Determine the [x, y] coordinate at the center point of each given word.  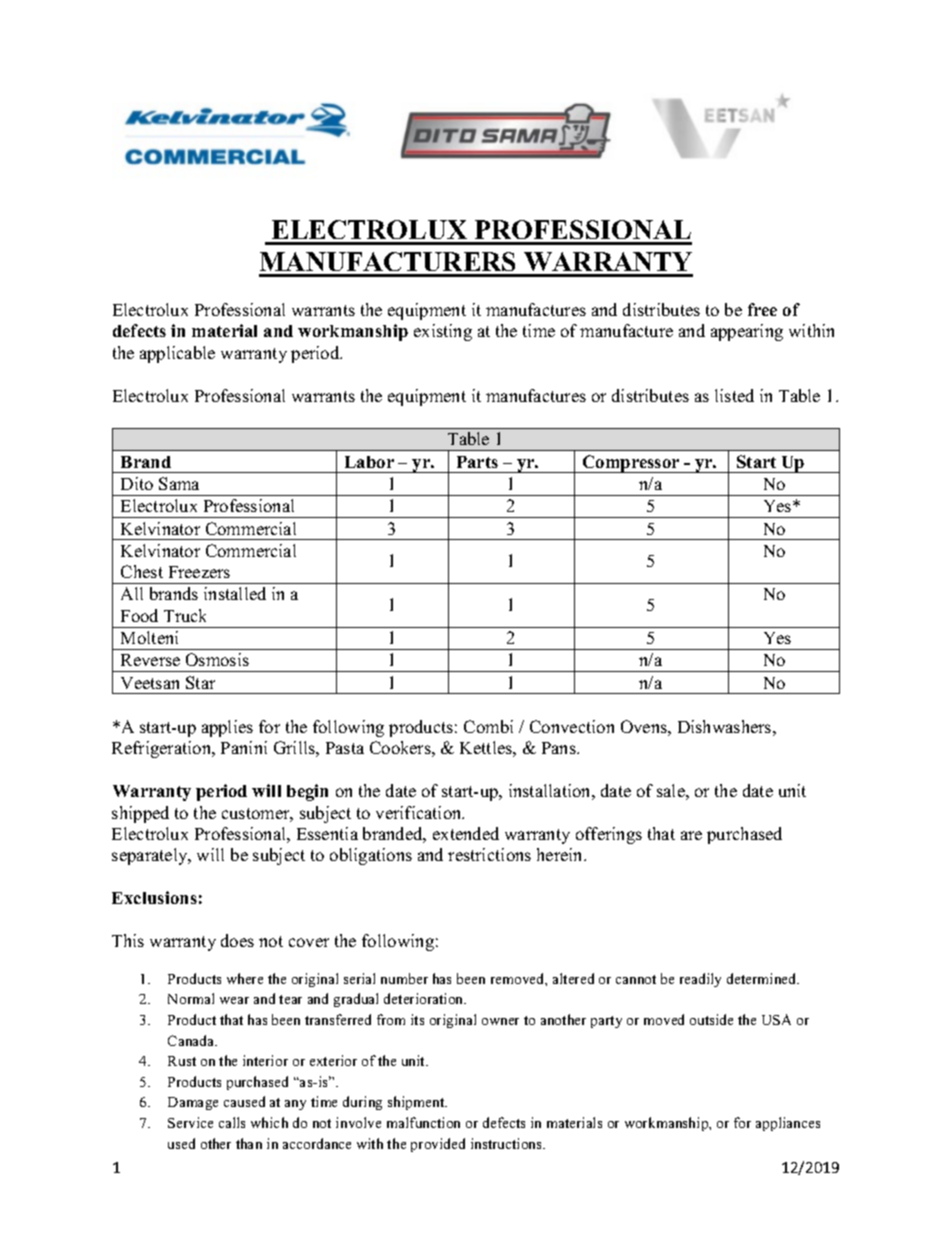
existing [443, 332]
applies [227, 728]
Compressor [631, 464]
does [237, 940]
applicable [177, 354]
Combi [488, 726]
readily [700, 980]
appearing [747, 332]
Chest [142, 571]
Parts [477, 462]
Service [190, 1122]
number [404, 978]
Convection [572, 726]
